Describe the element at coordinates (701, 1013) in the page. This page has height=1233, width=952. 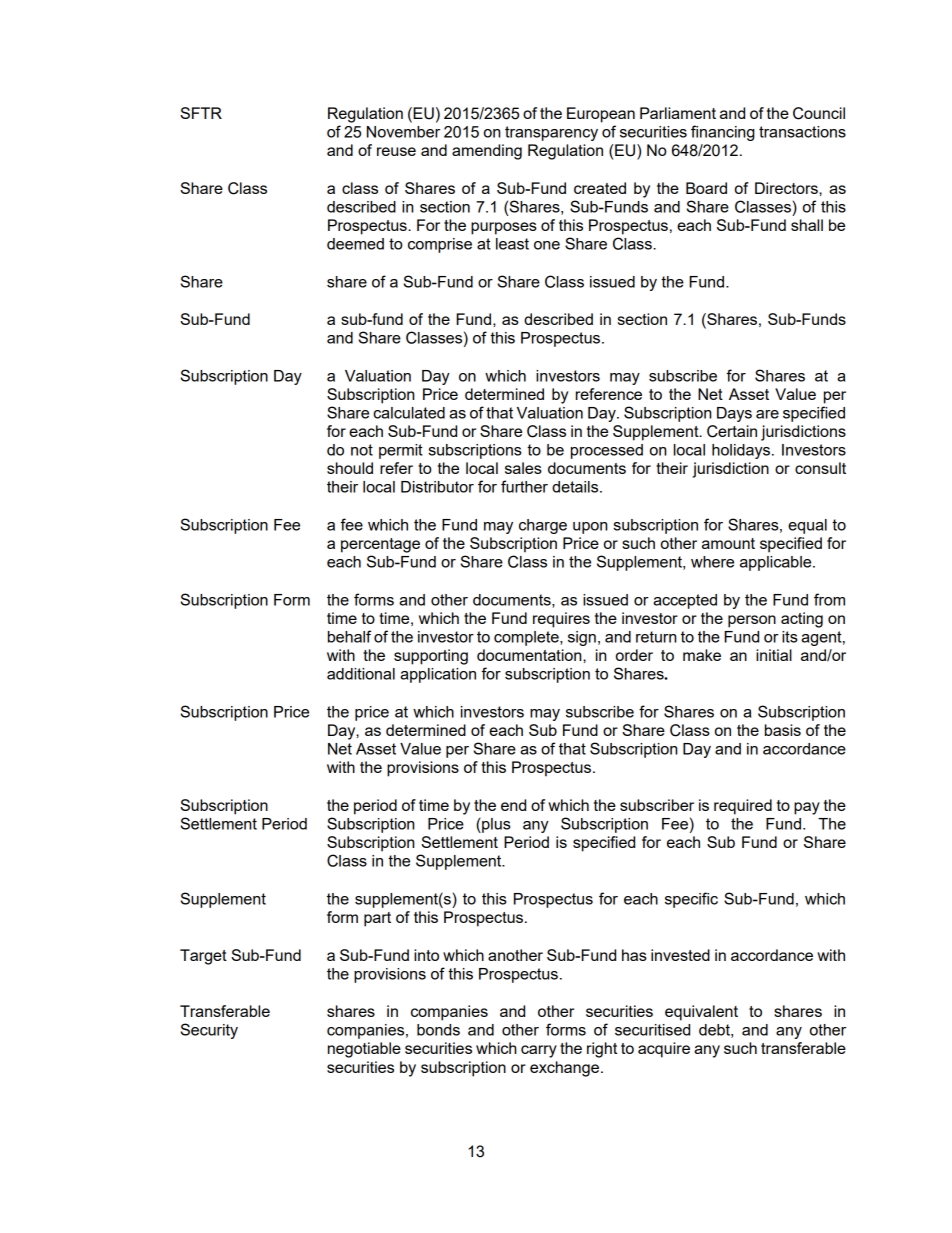
I see `equivalent` at that location.
